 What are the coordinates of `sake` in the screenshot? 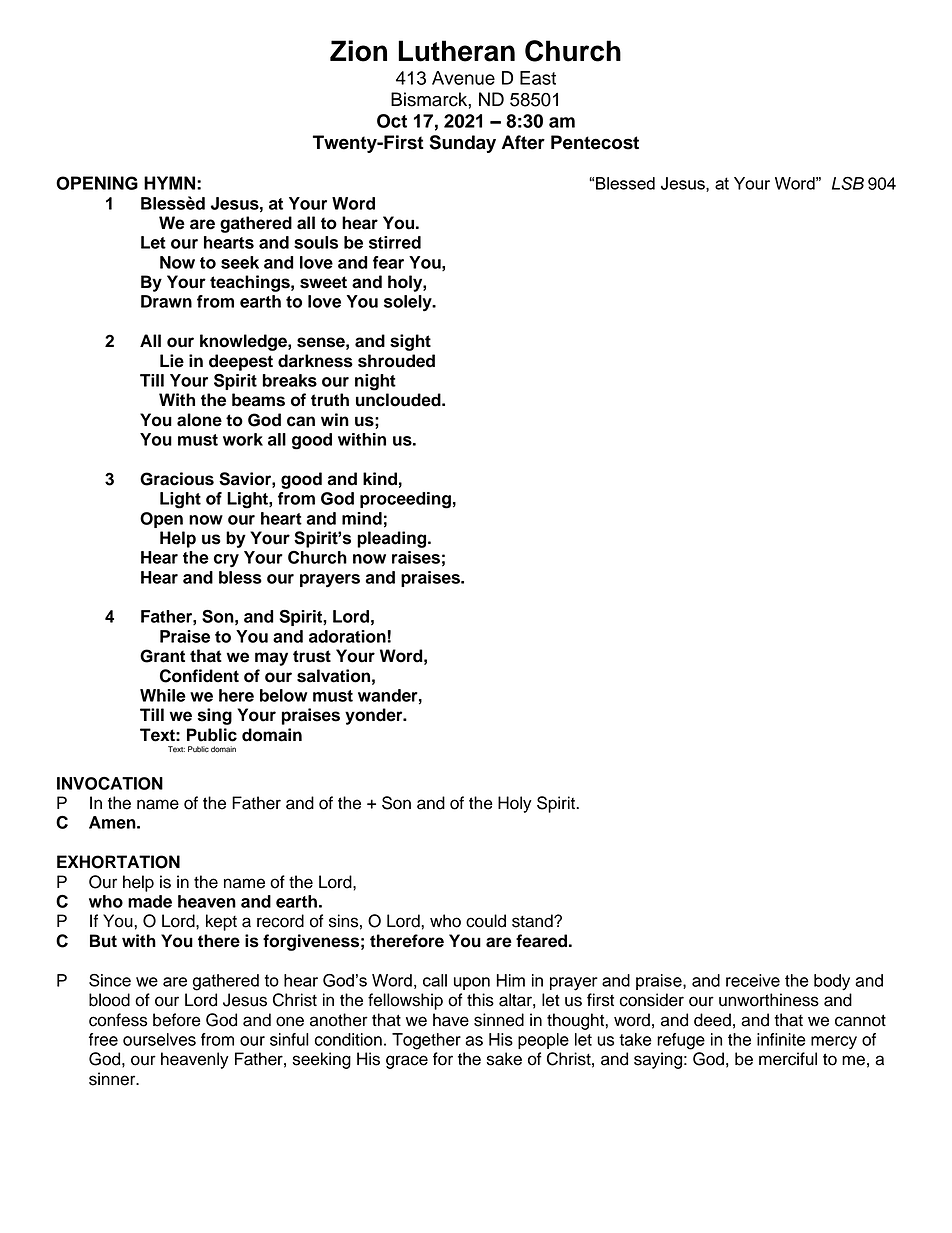 It's located at (504, 1059).
